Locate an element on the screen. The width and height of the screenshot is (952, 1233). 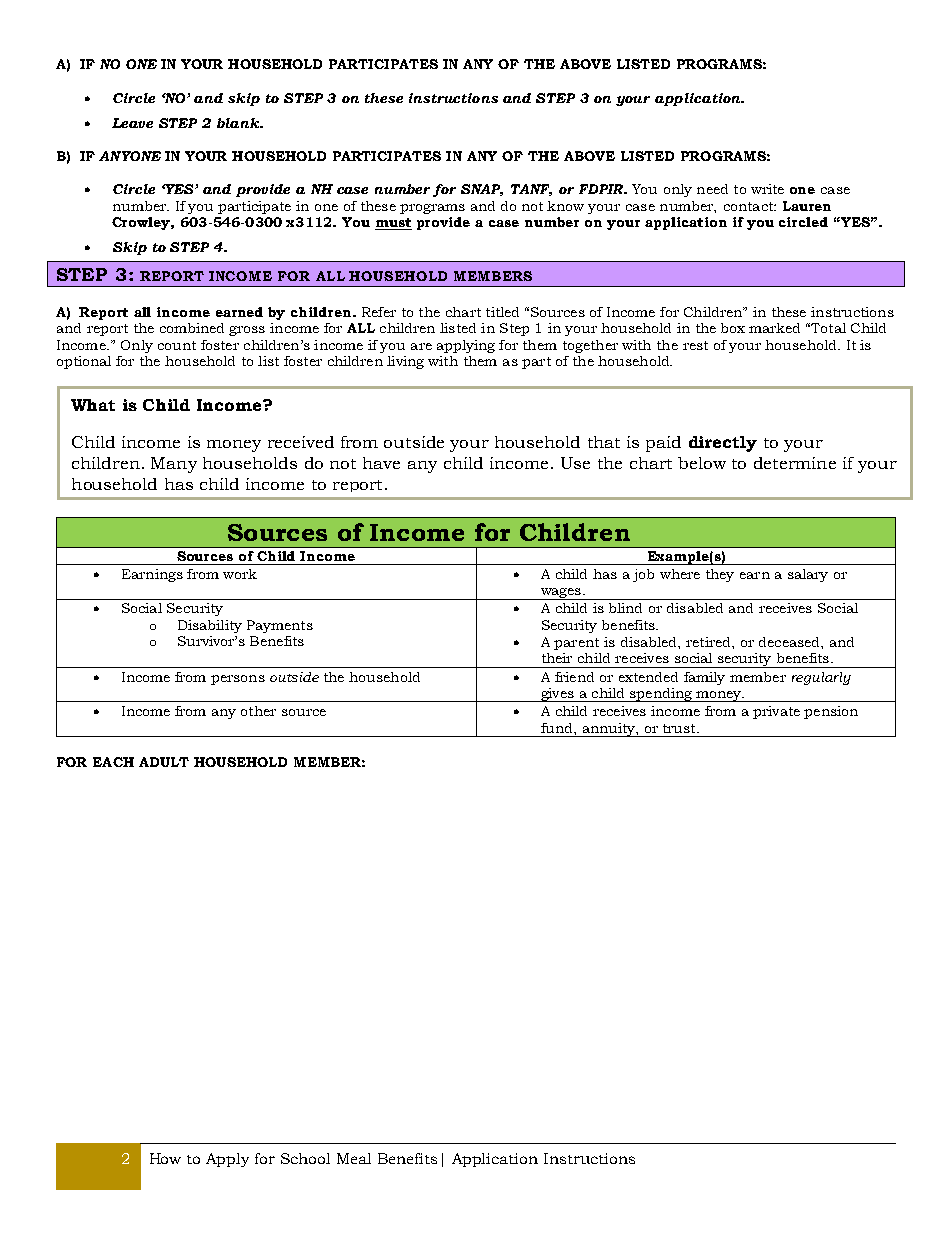
must is located at coordinates (393, 224).
